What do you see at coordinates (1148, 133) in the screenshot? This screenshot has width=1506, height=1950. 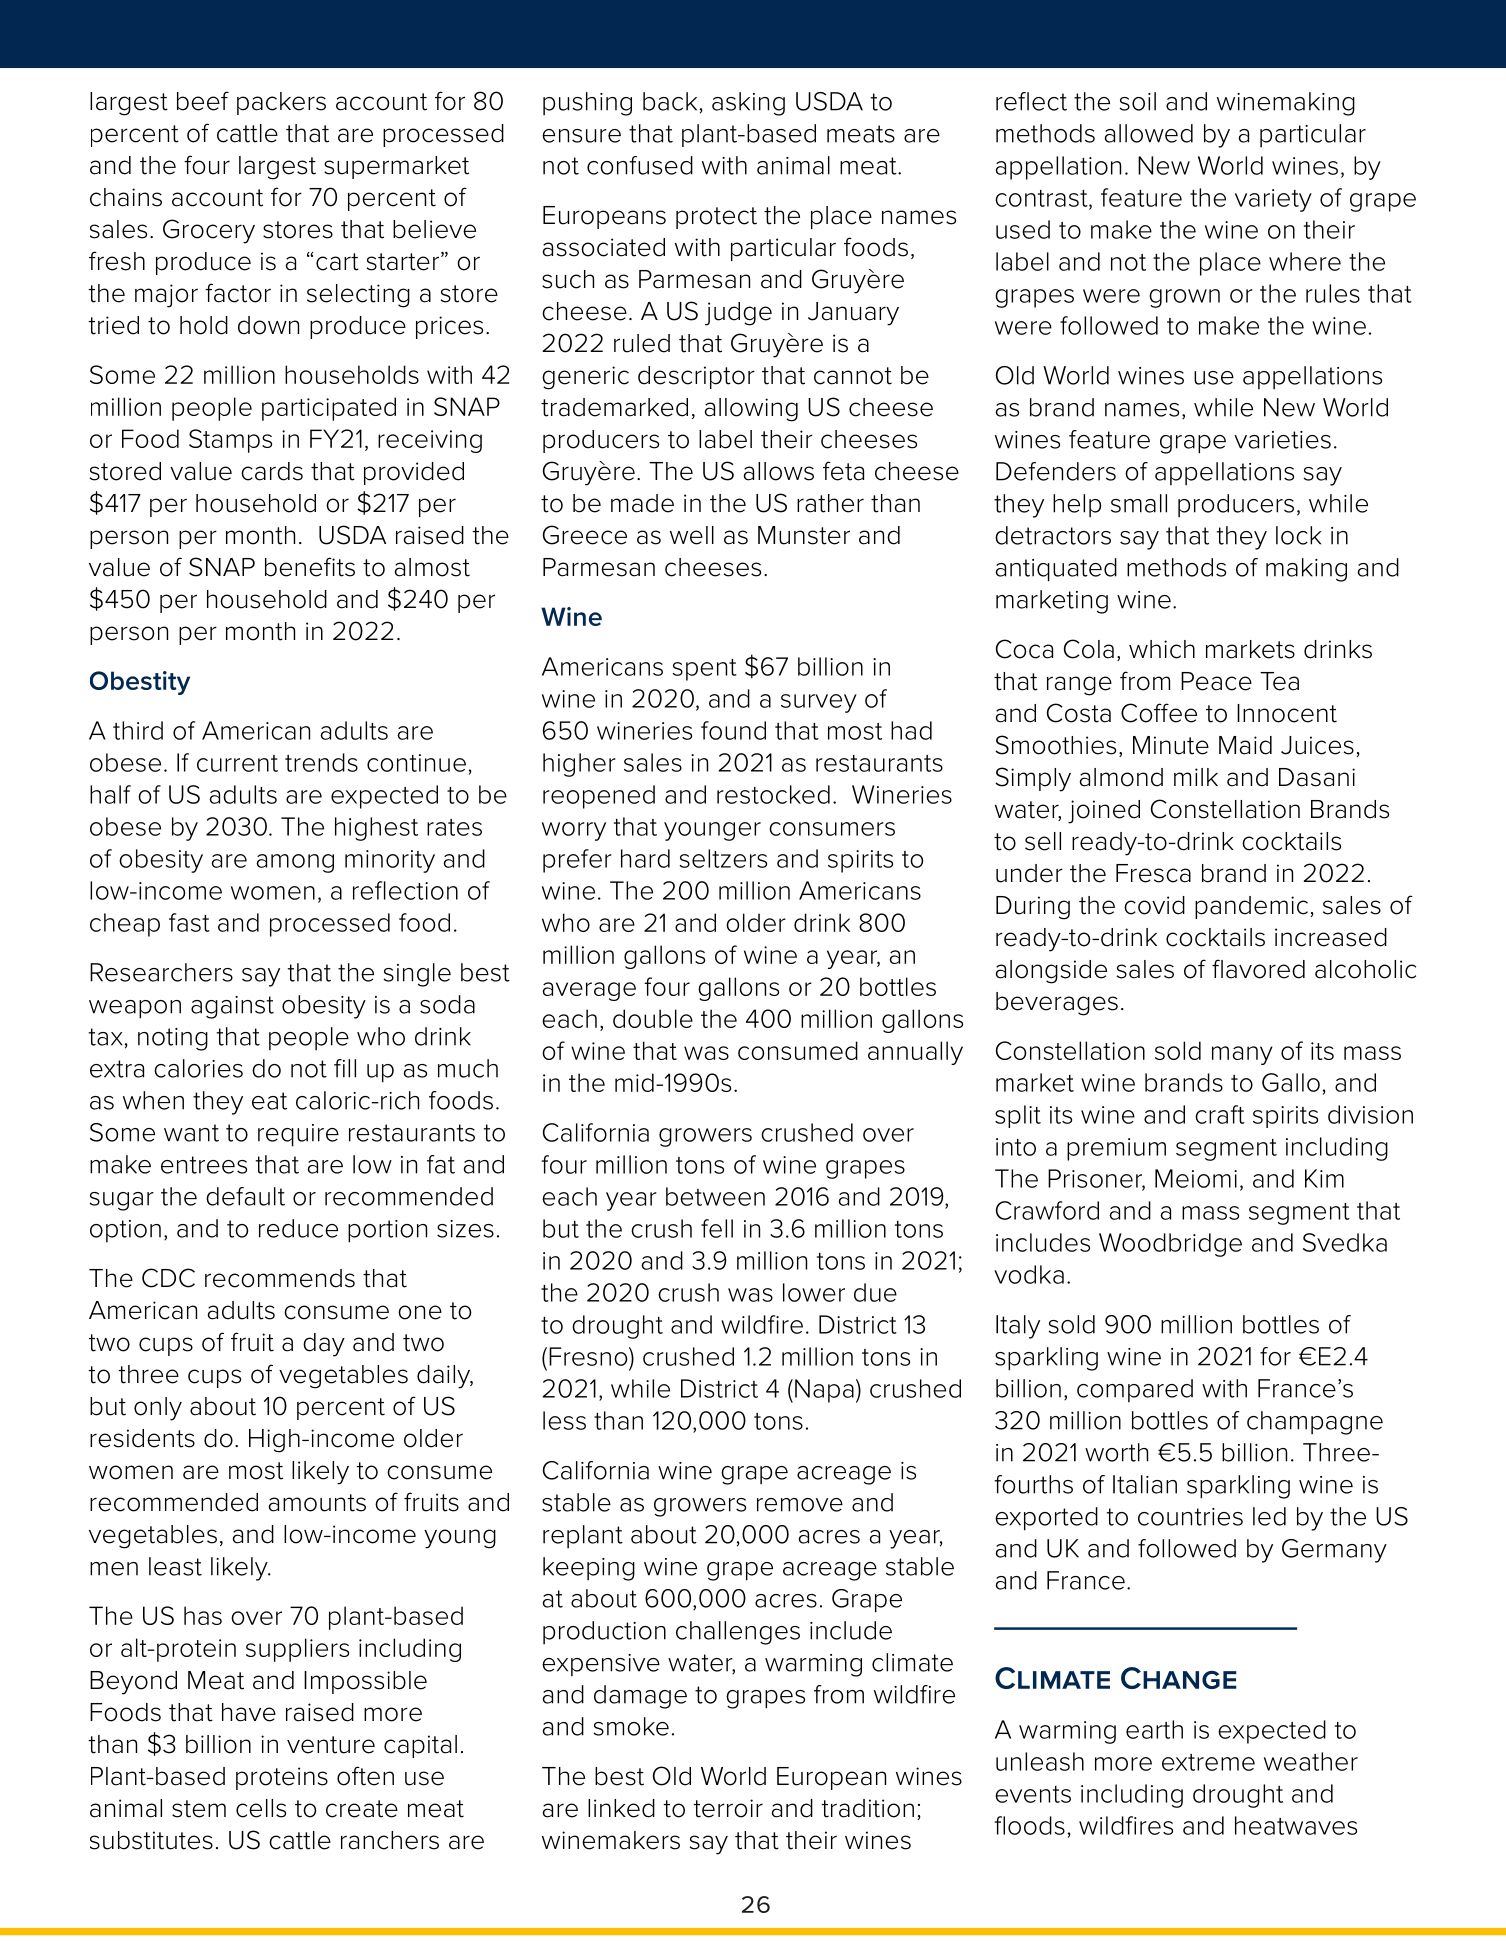 I see `allowed` at bounding box center [1148, 133].
